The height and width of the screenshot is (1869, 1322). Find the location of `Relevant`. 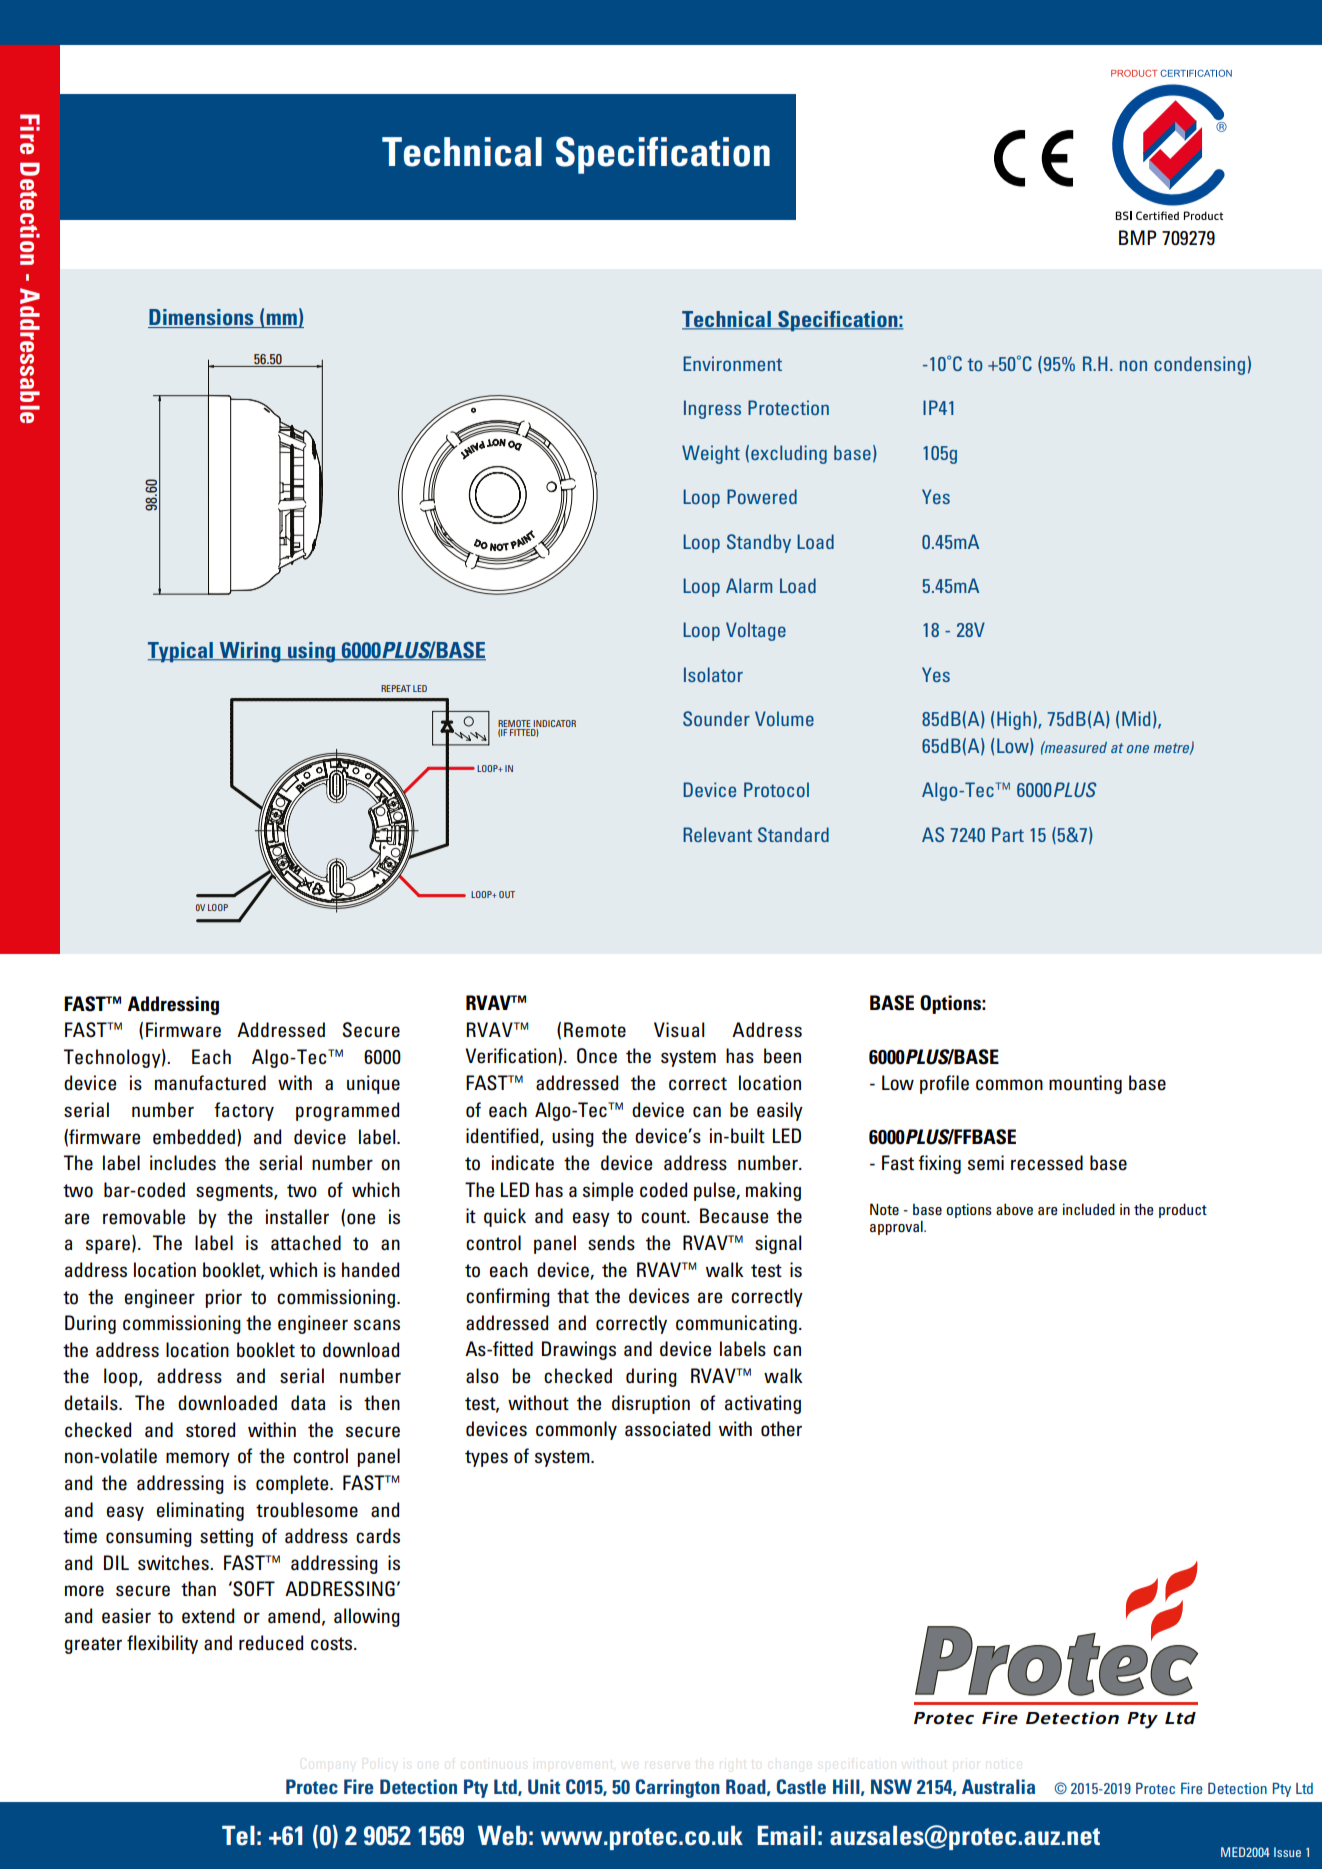

Relevant is located at coordinates (717, 834).
